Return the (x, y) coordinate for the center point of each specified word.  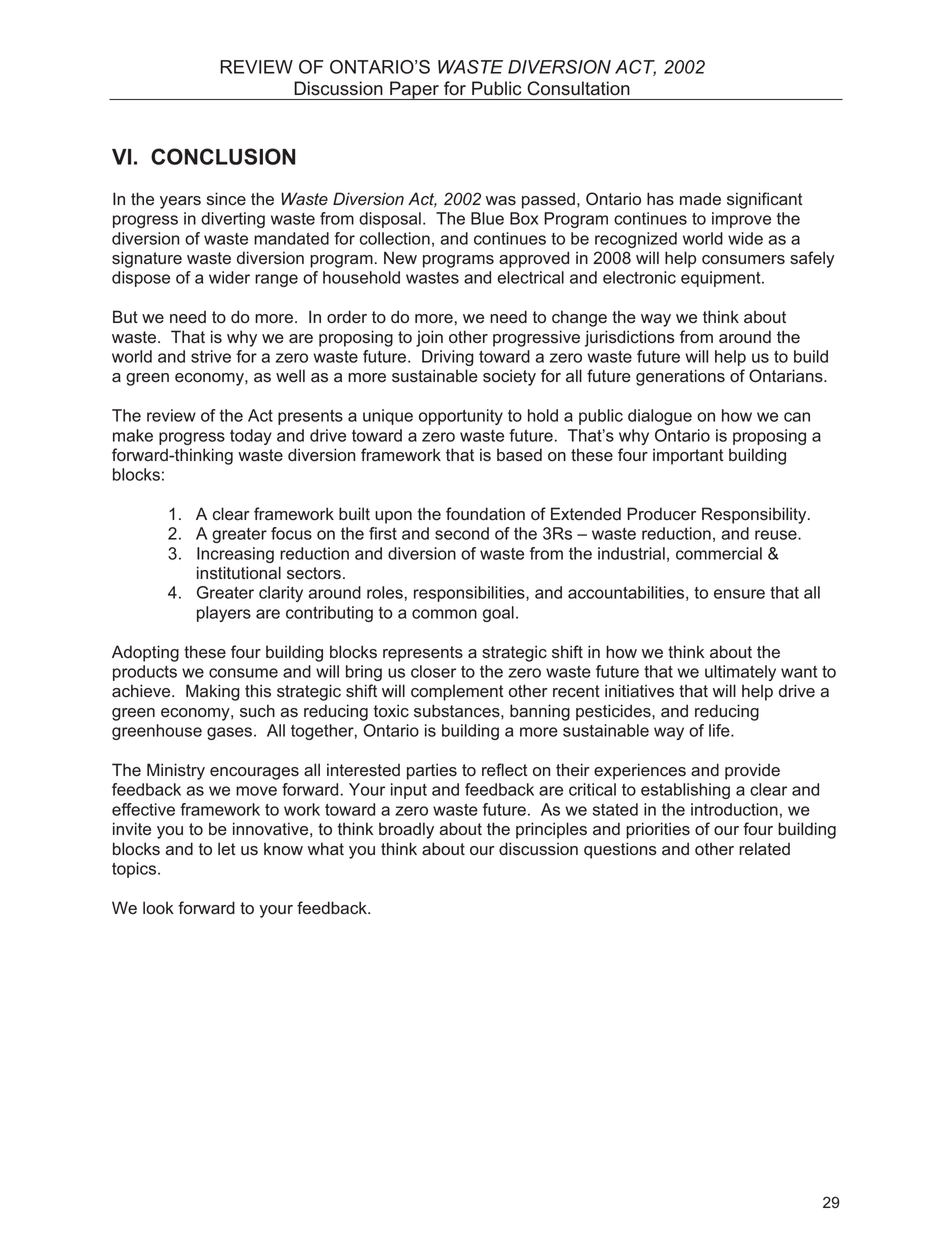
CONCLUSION (223, 156)
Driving (448, 358)
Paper (414, 90)
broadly (406, 830)
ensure (739, 594)
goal (498, 614)
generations (680, 377)
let (227, 848)
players (224, 614)
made (700, 199)
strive (211, 356)
